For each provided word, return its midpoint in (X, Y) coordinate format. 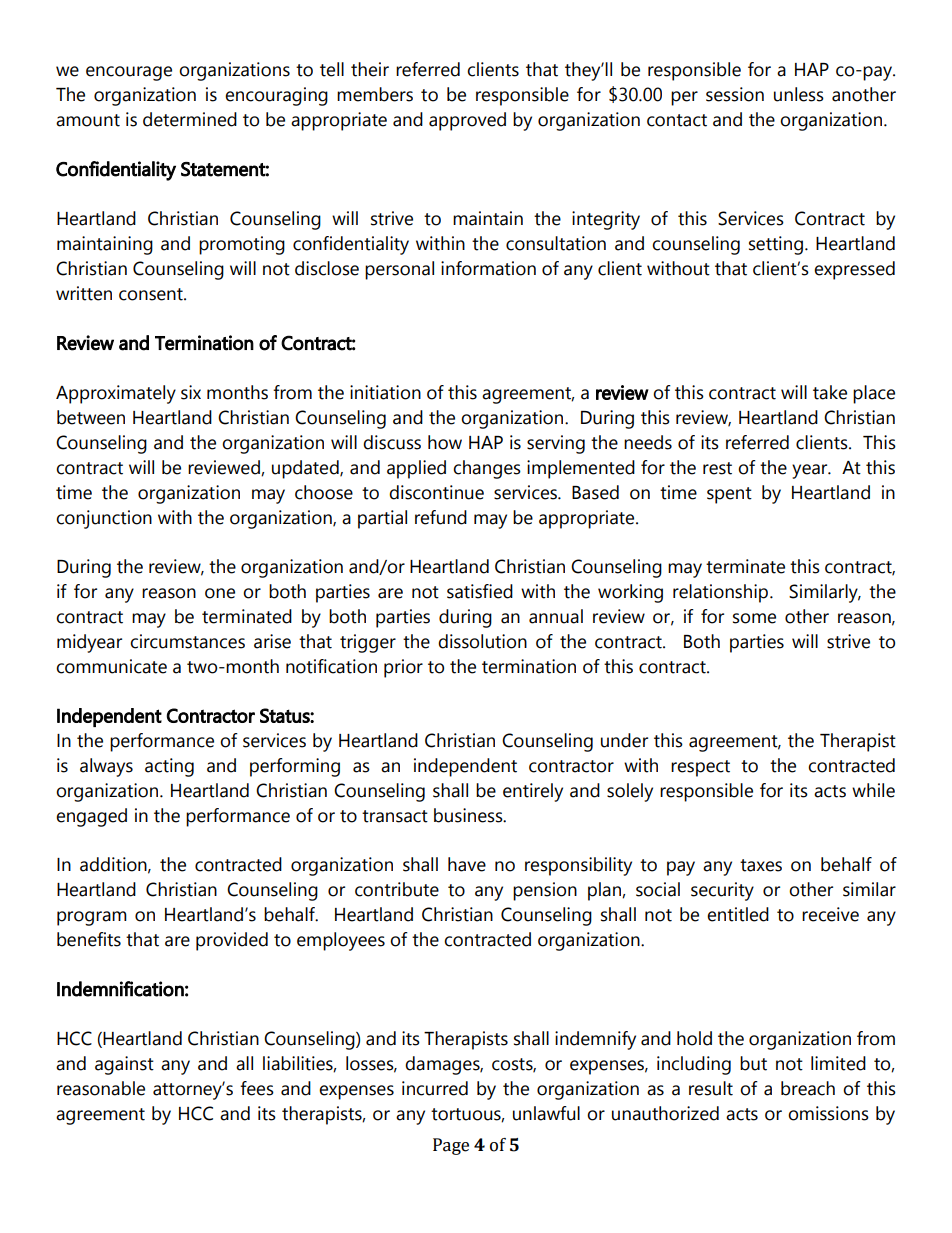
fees (257, 1088)
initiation (385, 392)
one (220, 593)
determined (190, 119)
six (191, 392)
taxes (761, 865)
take (830, 392)
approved (467, 121)
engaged (91, 817)
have (467, 864)
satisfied (480, 591)
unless (799, 94)
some (754, 618)
